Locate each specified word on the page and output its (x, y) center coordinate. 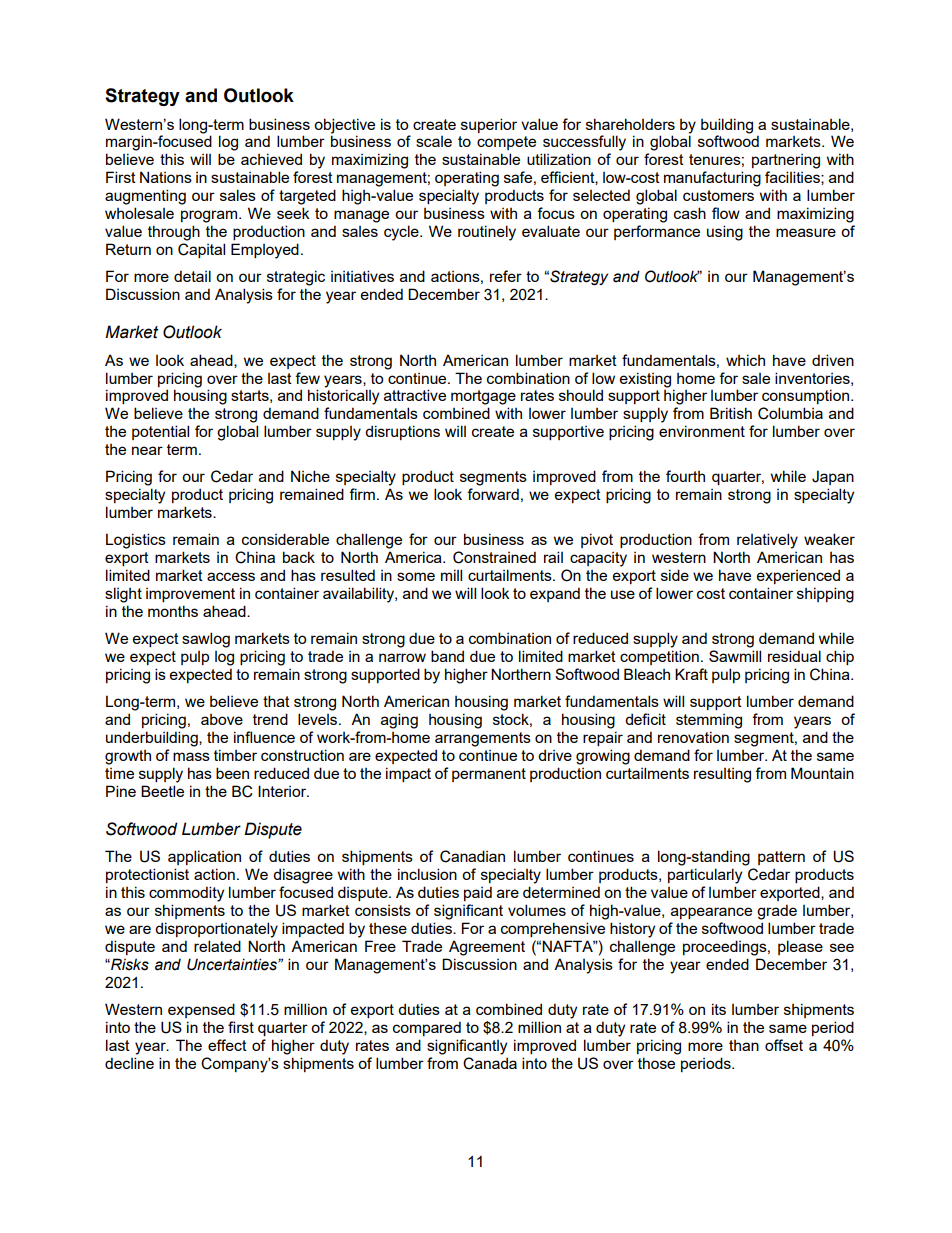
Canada (490, 1063)
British (731, 413)
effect (227, 1045)
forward (493, 494)
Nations (166, 177)
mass (191, 756)
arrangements (483, 739)
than (744, 1045)
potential (160, 432)
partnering (786, 161)
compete (506, 143)
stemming (709, 721)
